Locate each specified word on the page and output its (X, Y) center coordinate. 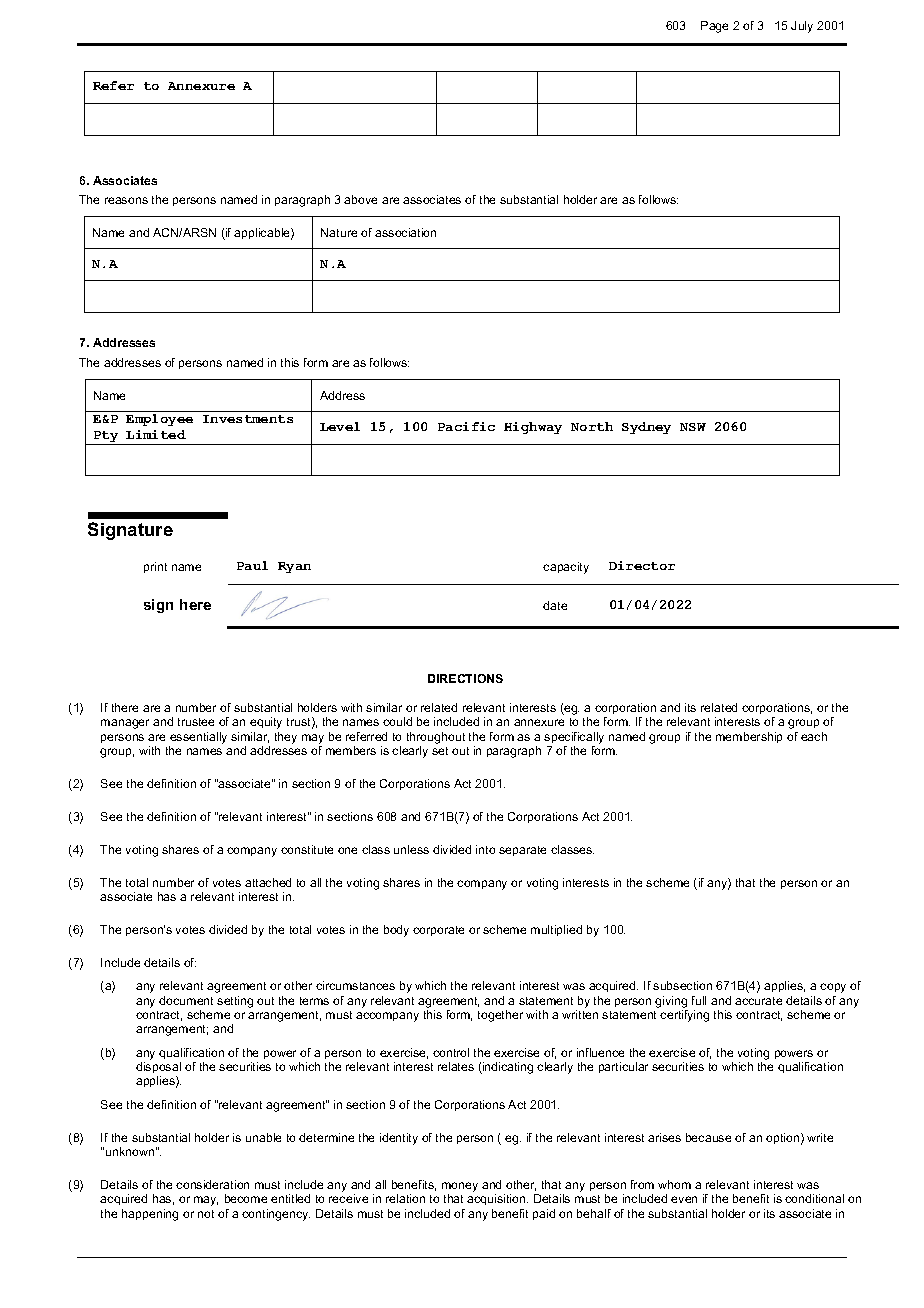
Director (642, 565)
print (155, 567)
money (460, 1188)
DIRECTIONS (465, 678)
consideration (212, 1184)
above (360, 199)
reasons (126, 200)
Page (714, 27)
